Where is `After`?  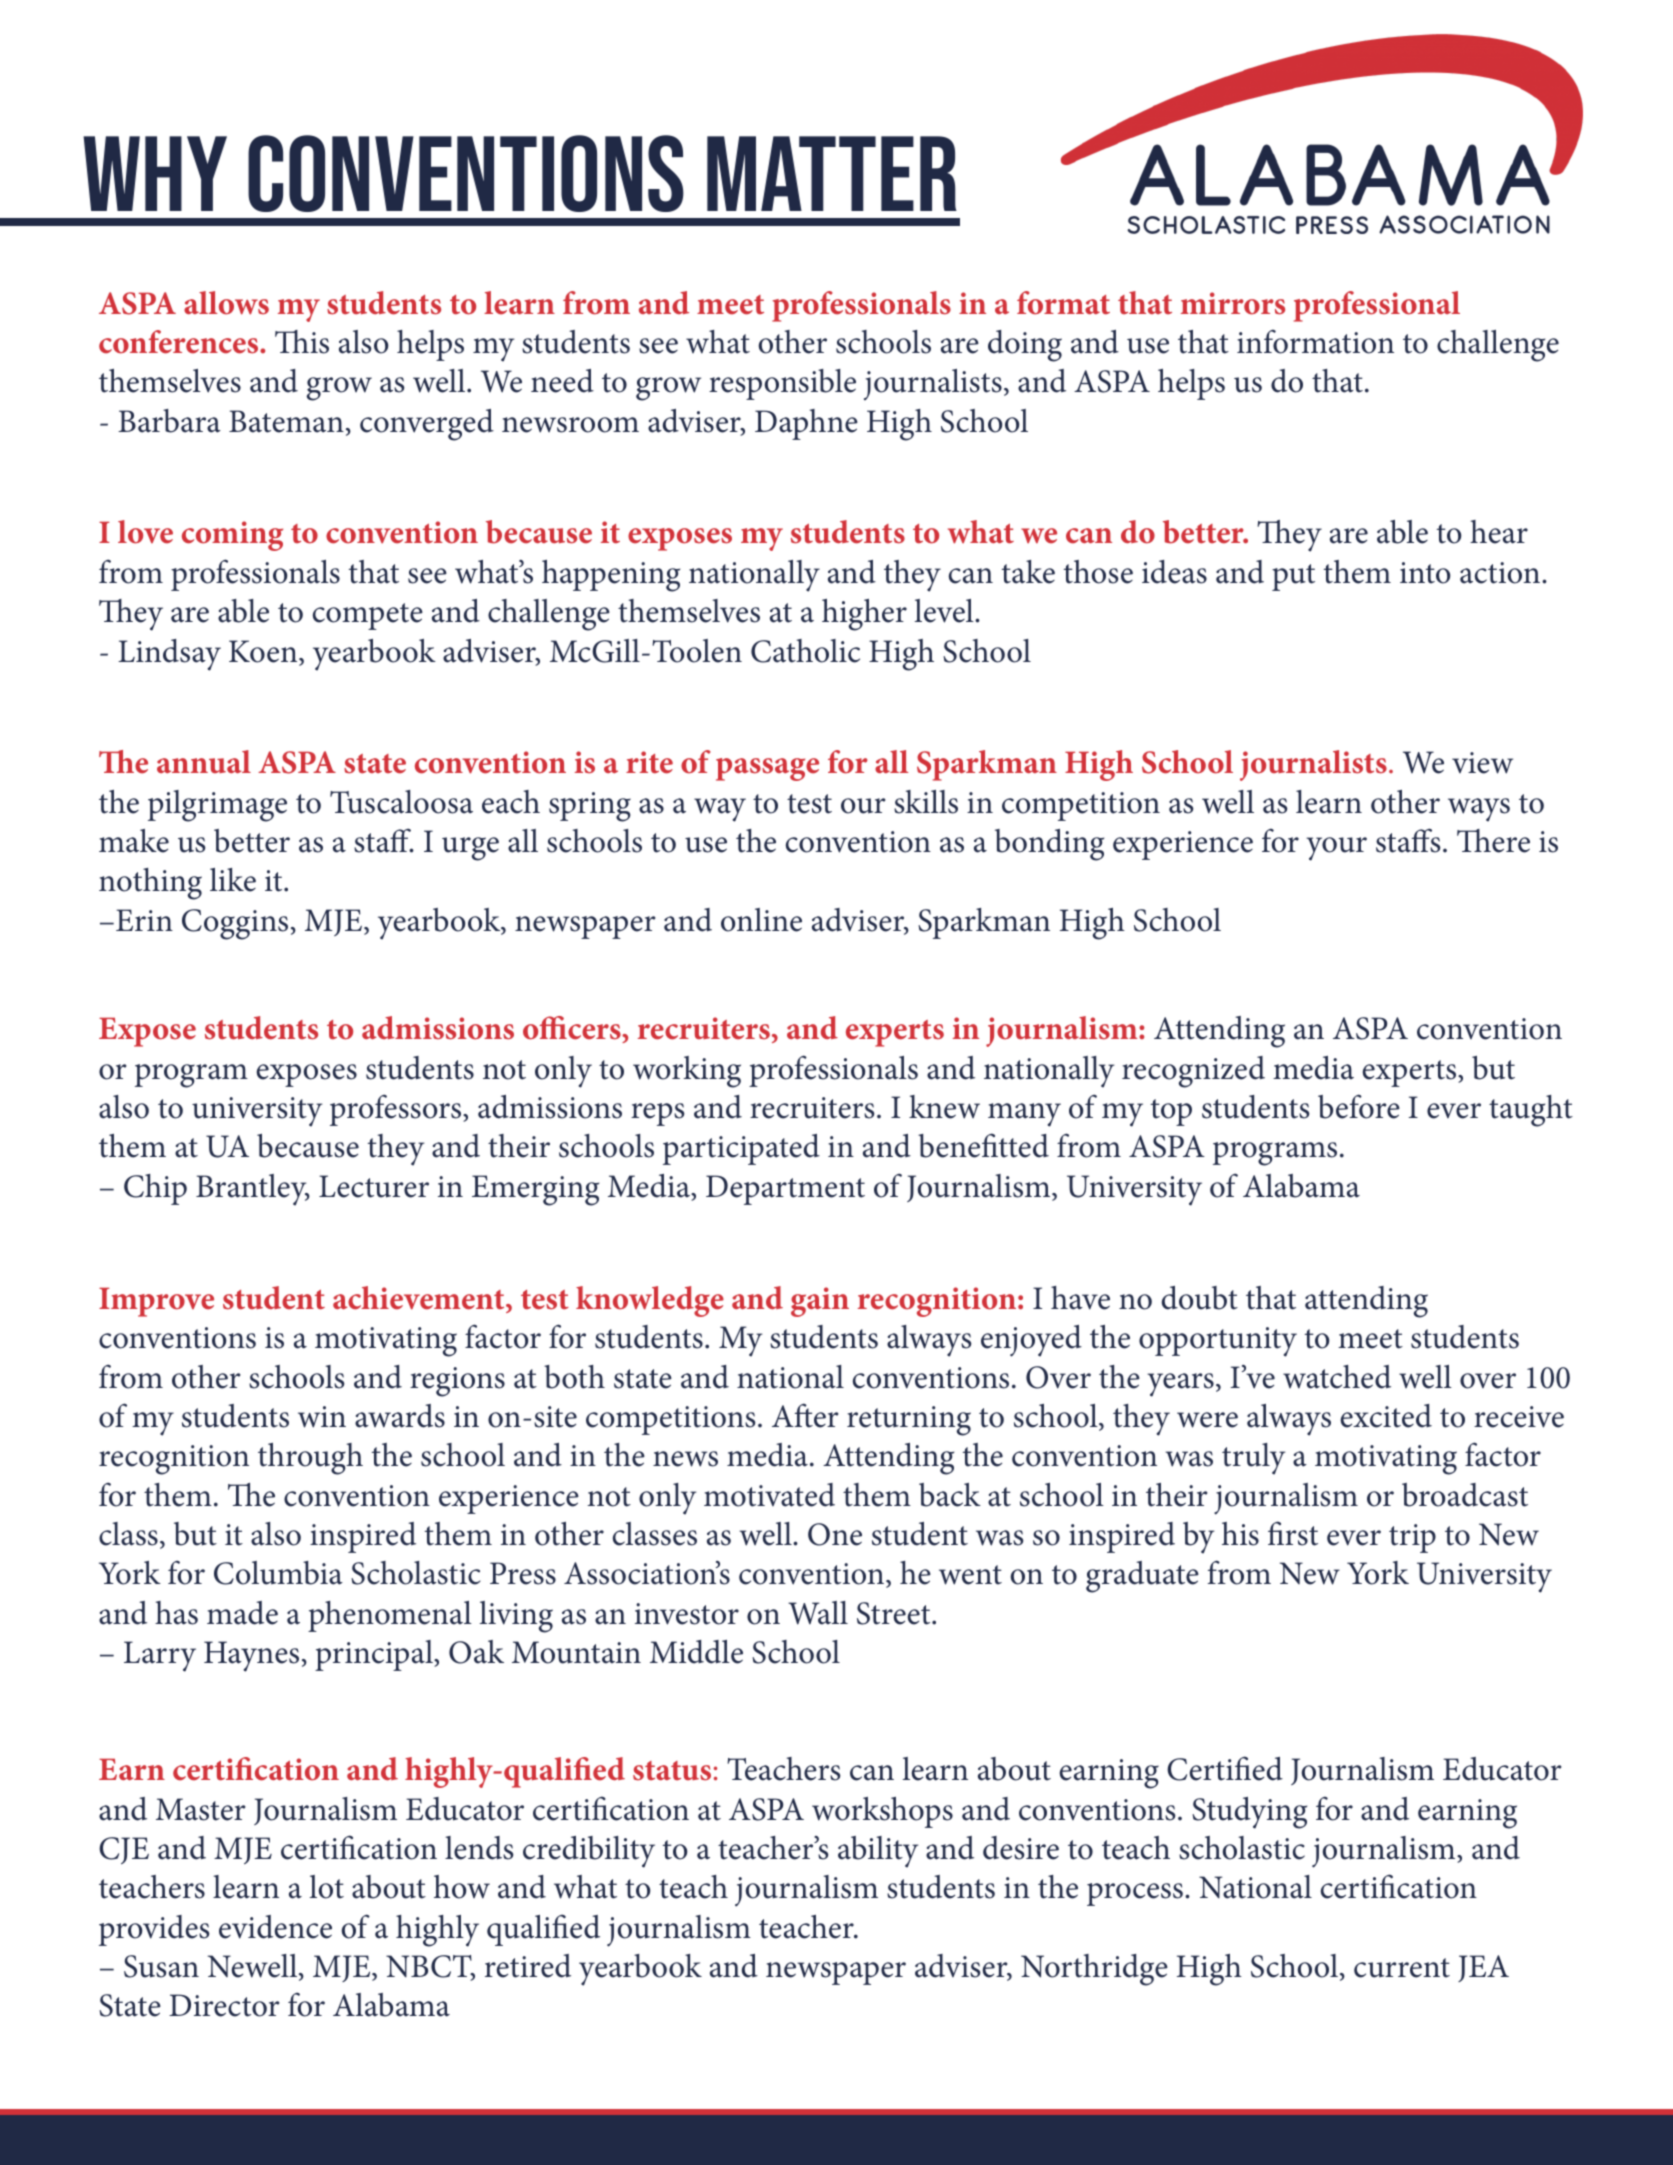
After is located at coordinates (805, 1415).
